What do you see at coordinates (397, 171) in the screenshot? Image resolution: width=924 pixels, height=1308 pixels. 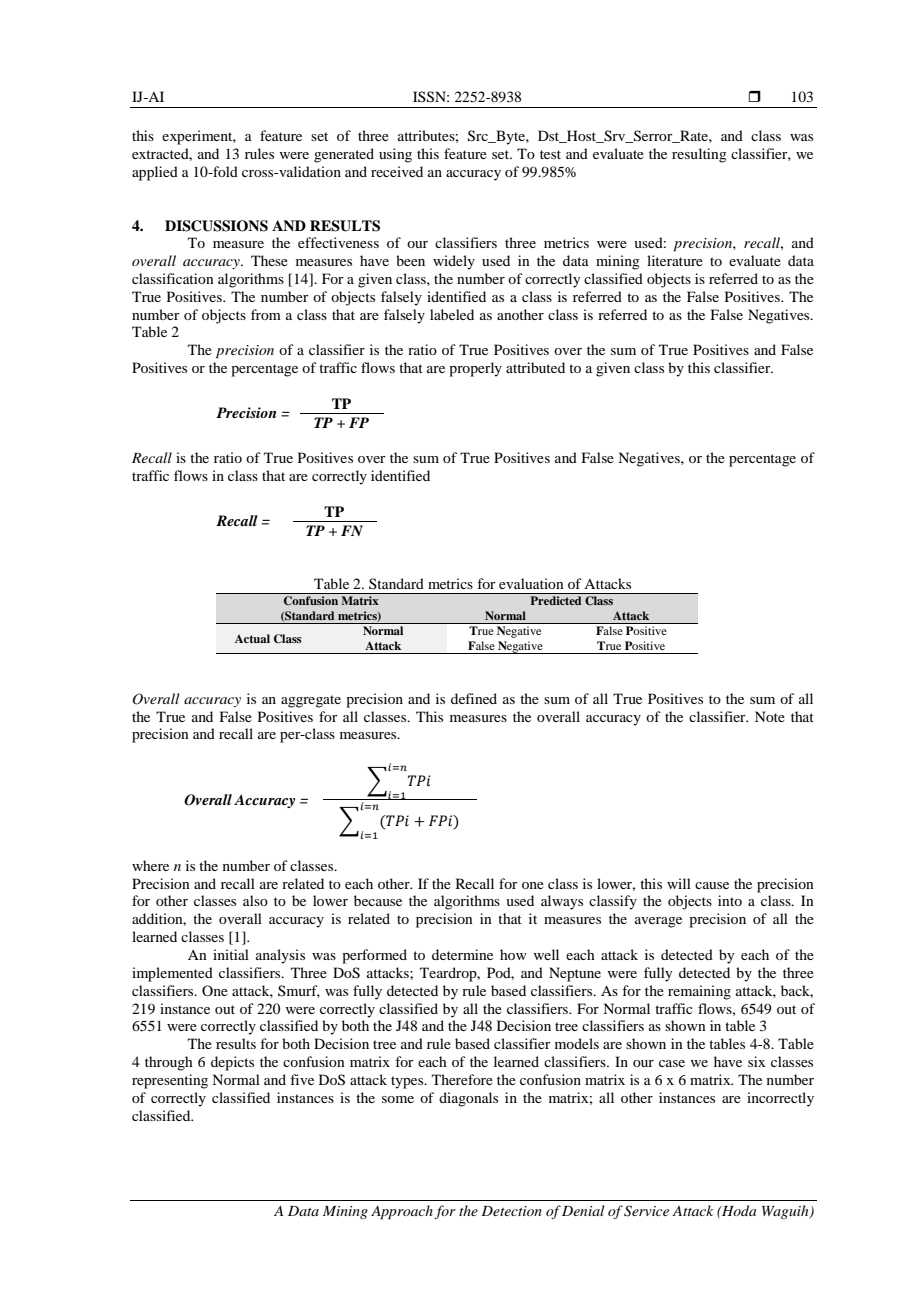 I see `received` at bounding box center [397, 171].
